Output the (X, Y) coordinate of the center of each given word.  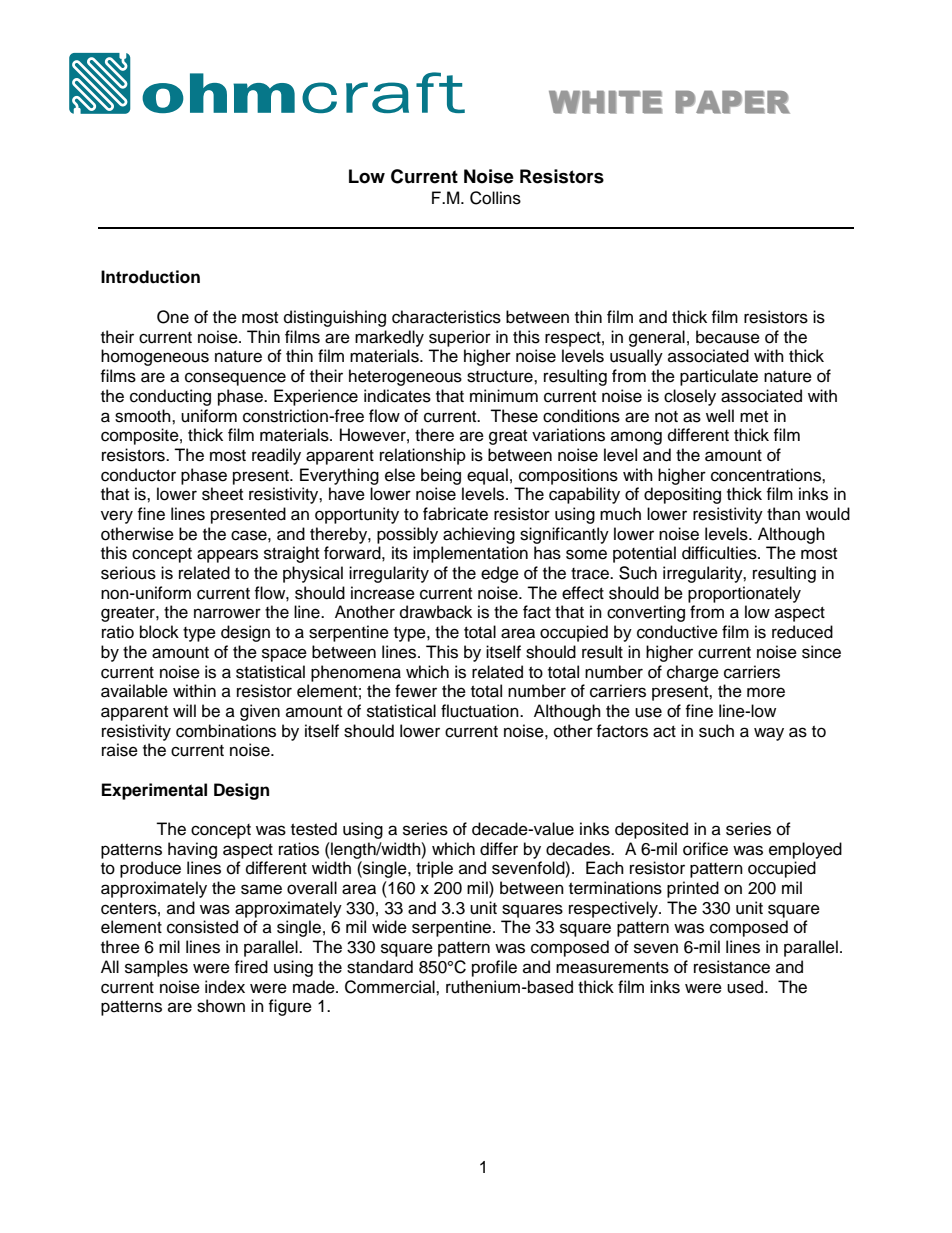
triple (434, 869)
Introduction (150, 277)
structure (501, 377)
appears (227, 556)
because (728, 337)
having (192, 850)
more (766, 692)
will (184, 710)
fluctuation (481, 711)
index (225, 987)
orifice (705, 849)
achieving (479, 535)
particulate (719, 377)
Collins (495, 198)
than (783, 514)
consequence (235, 379)
